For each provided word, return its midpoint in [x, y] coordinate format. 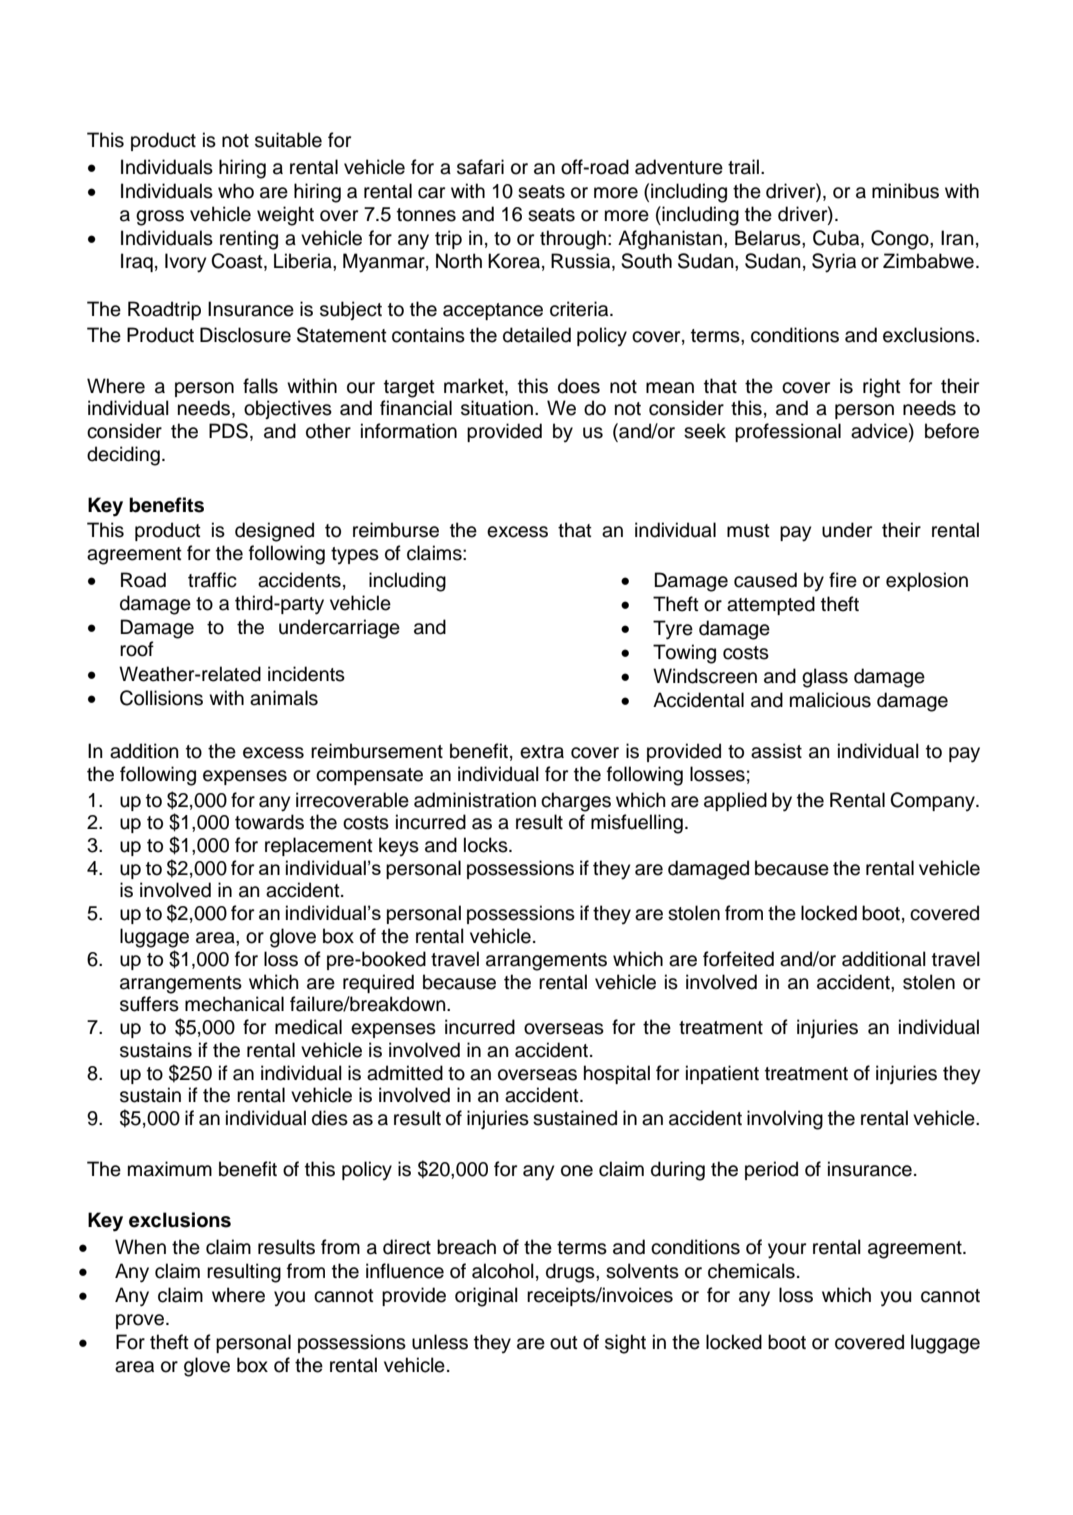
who [236, 191]
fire [843, 580]
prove [141, 1321]
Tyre [673, 630]
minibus [905, 191]
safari [480, 167]
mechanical [234, 1004]
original [486, 1297]
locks [487, 845]
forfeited [738, 959]
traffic [212, 580]
